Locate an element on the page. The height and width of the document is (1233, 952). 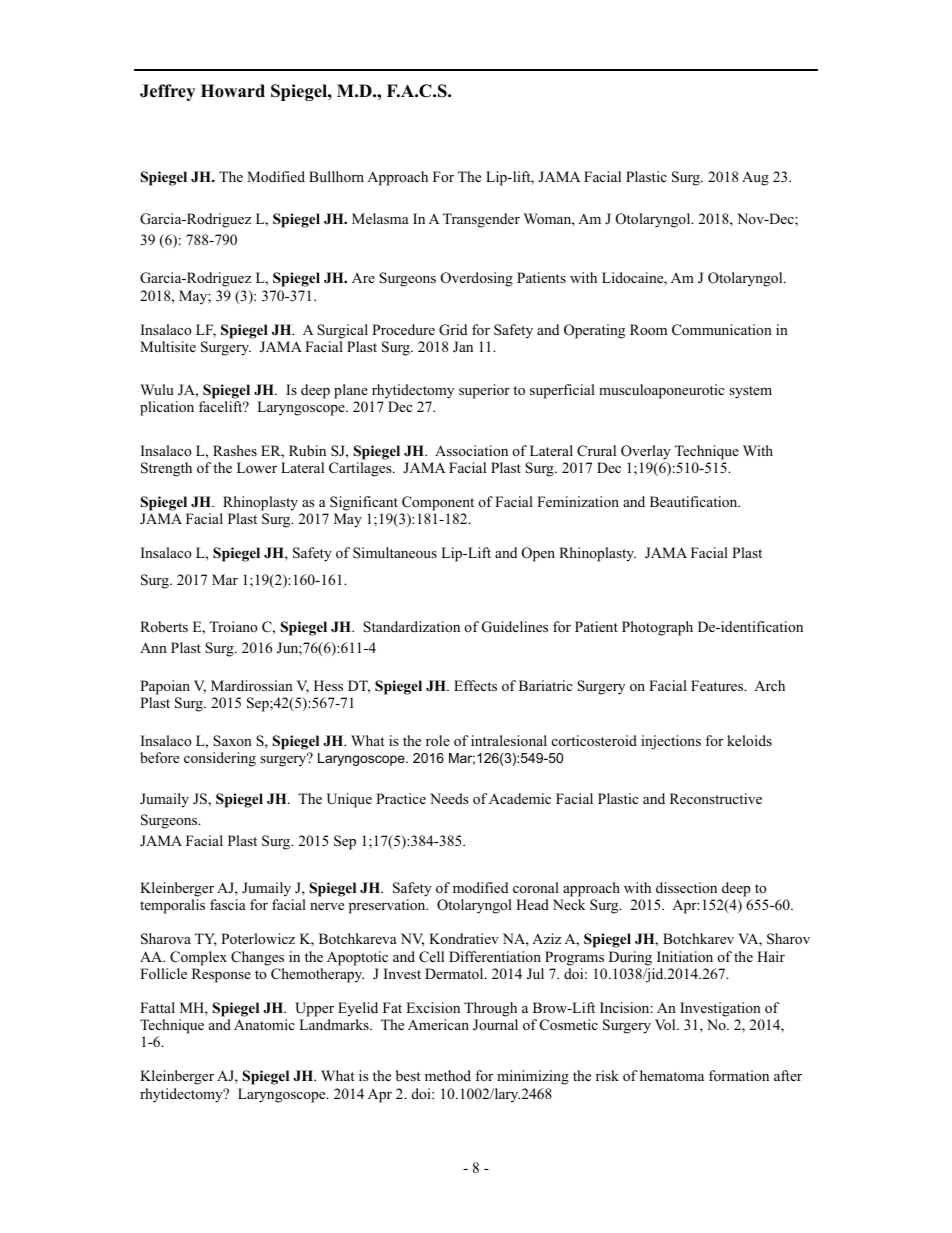
Needs is located at coordinates (449, 798).
